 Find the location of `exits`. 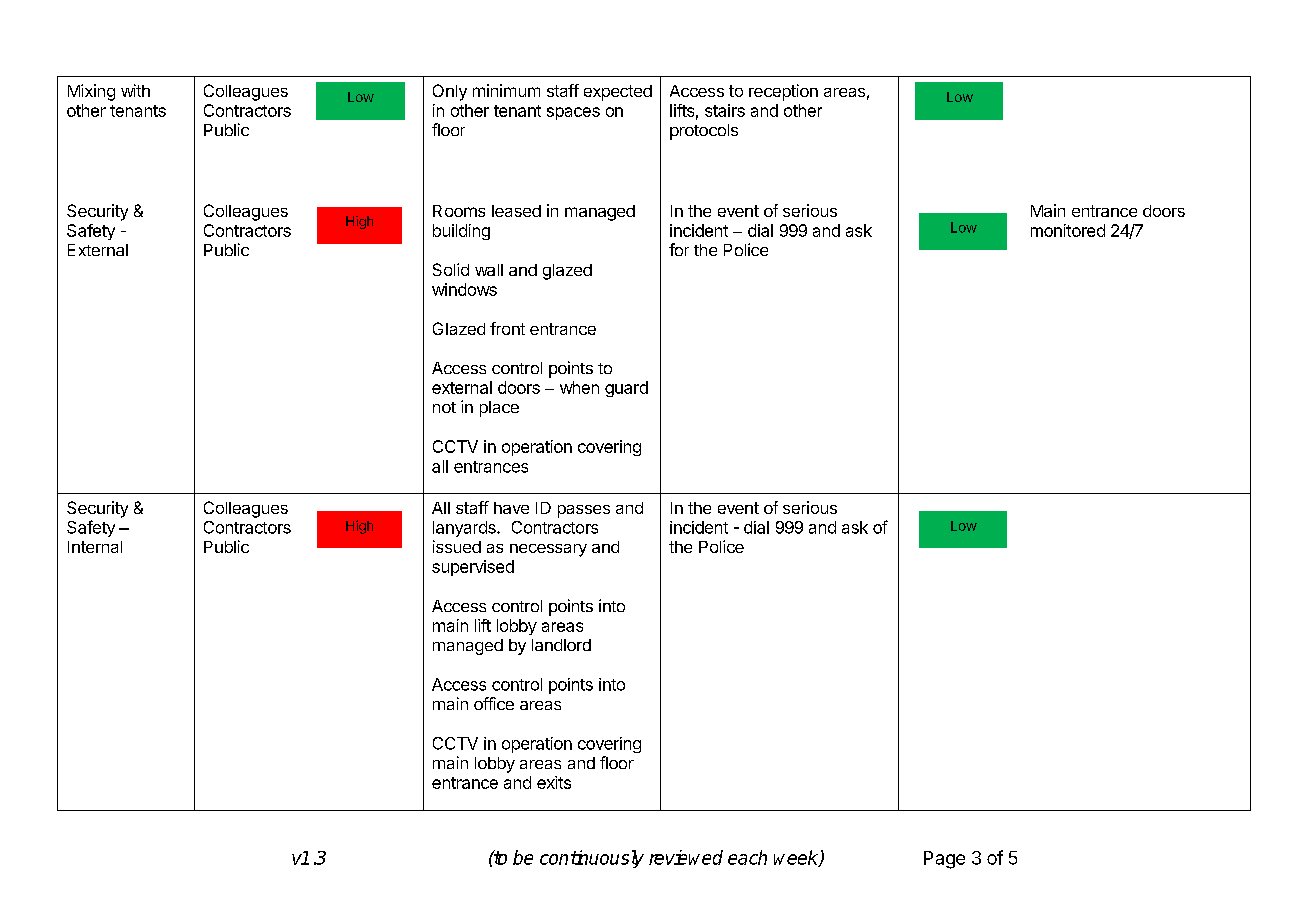

exits is located at coordinates (554, 782).
